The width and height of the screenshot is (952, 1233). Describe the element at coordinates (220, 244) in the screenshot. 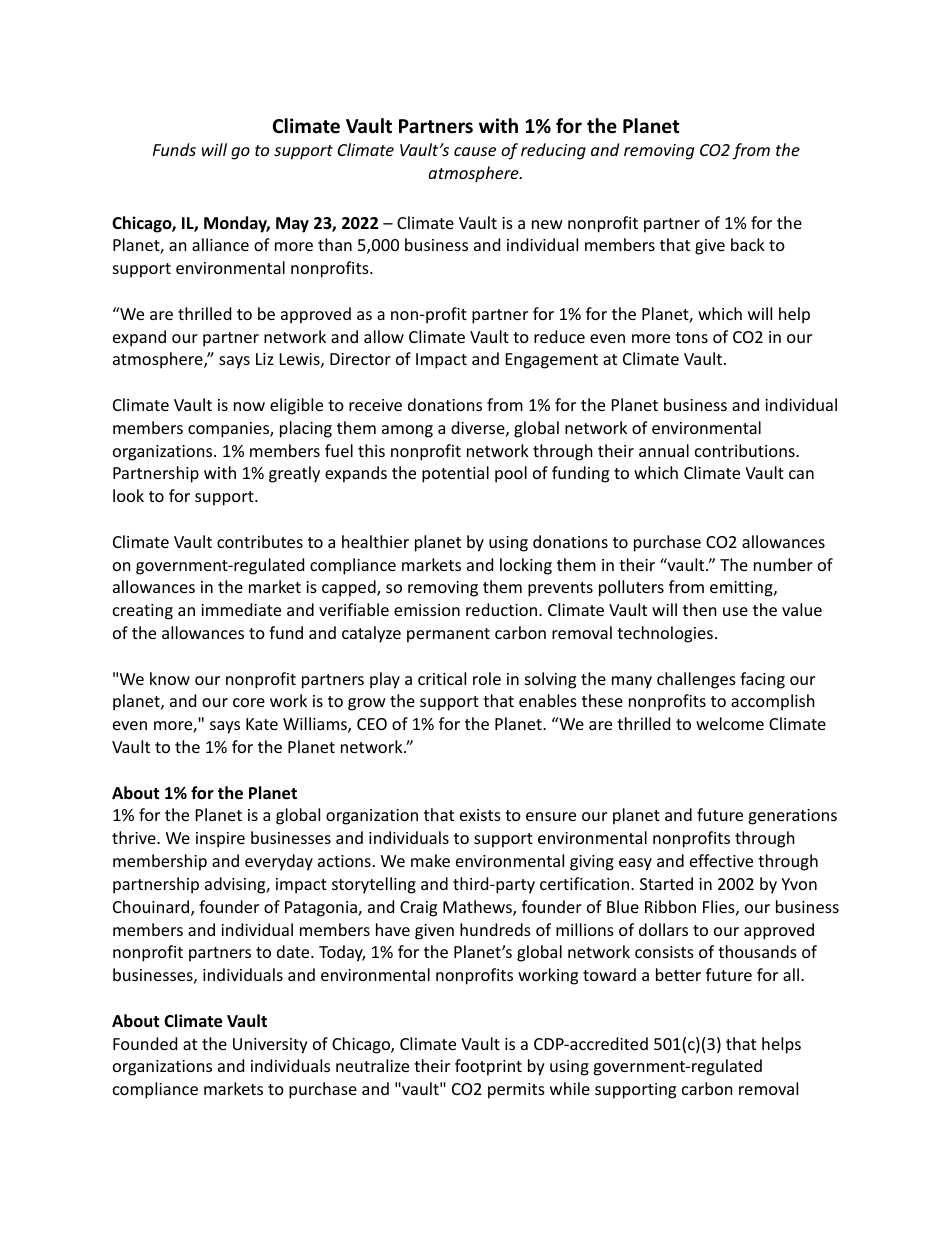

I see `alliance` at that location.
